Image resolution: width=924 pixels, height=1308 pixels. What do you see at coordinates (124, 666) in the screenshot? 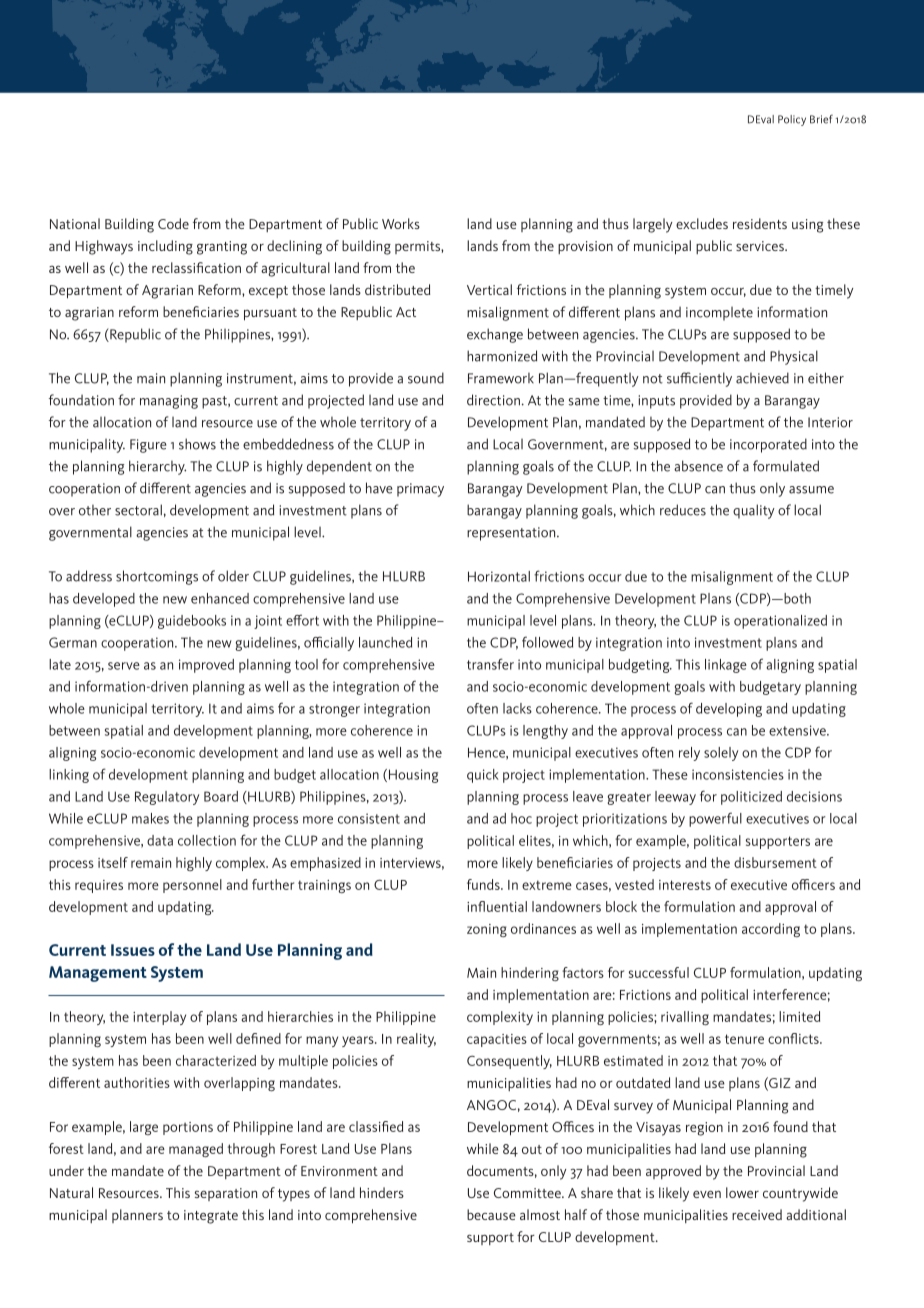
I see `serve` at bounding box center [124, 666].
